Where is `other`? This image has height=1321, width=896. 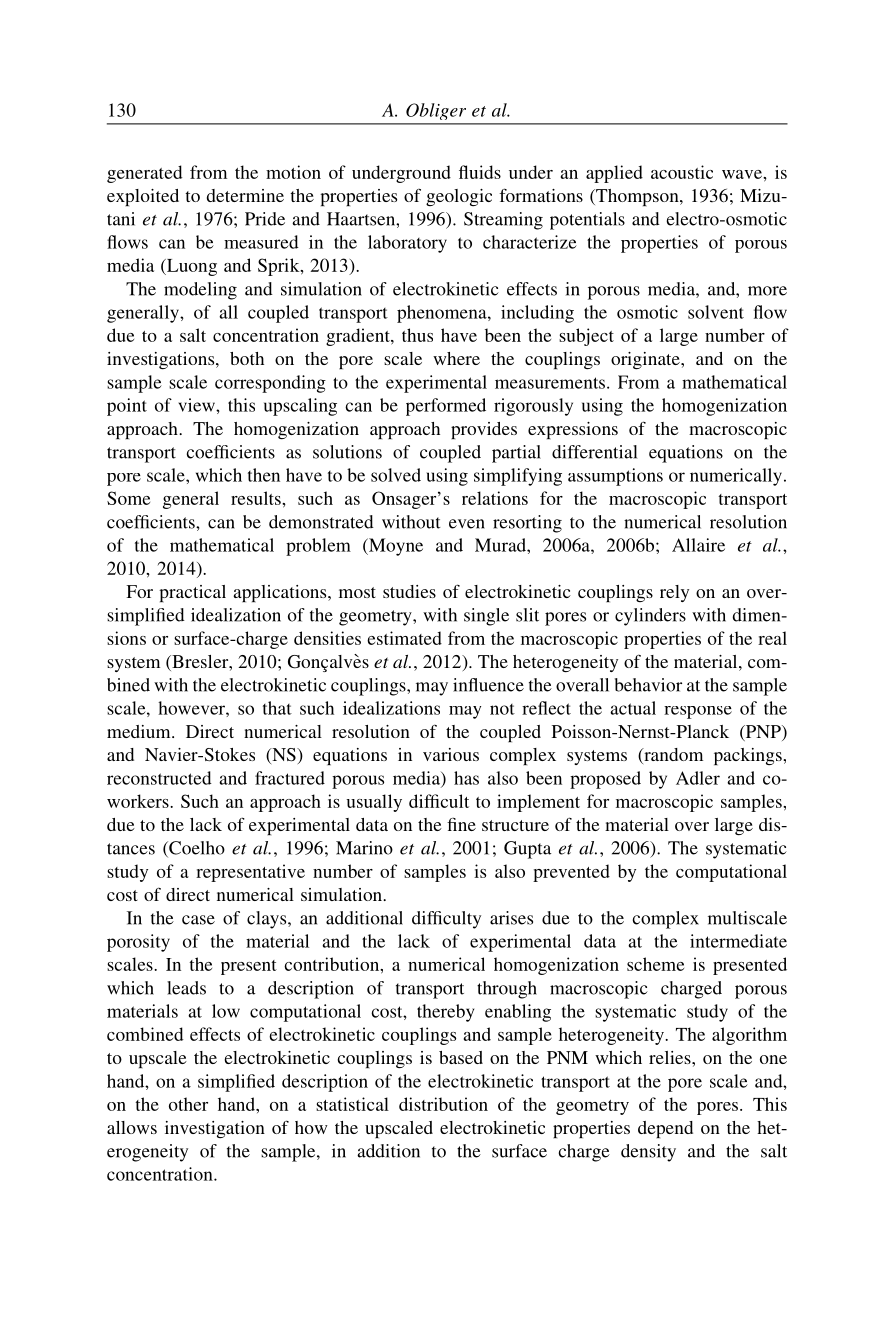 other is located at coordinates (188, 1104).
